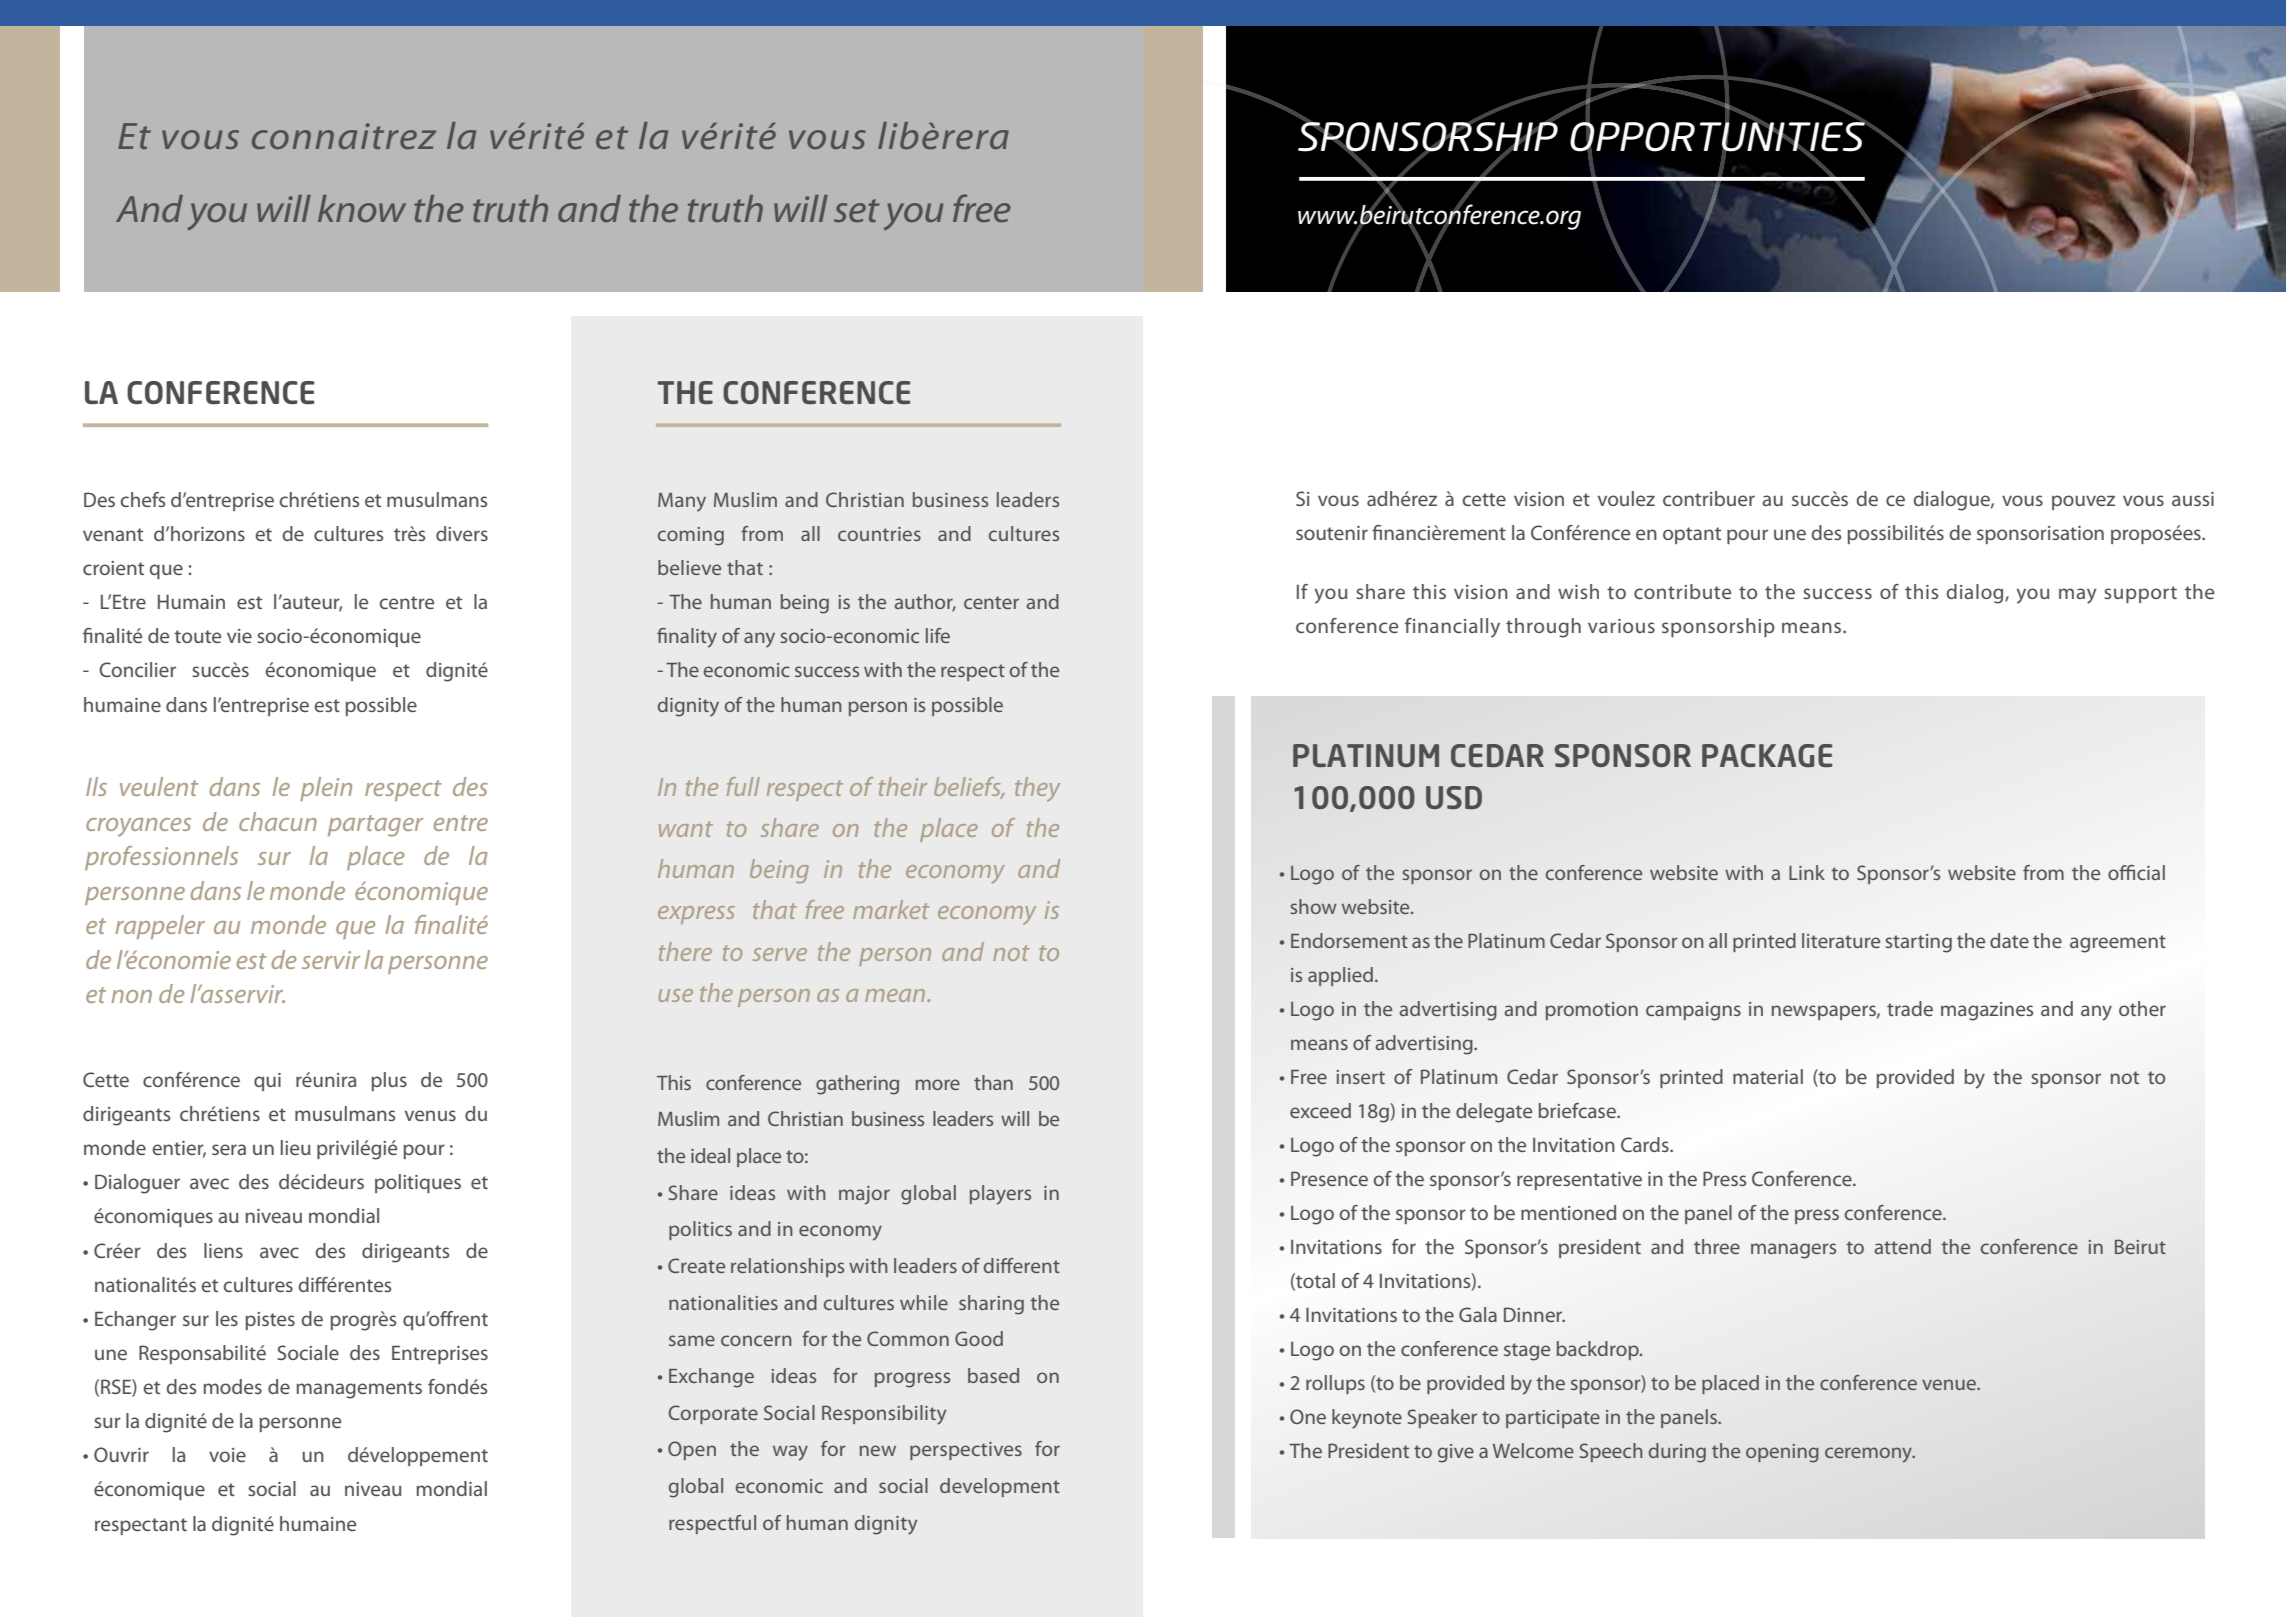 Image resolution: width=2286 pixels, height=1617 pixels. I want to click on perspectives, so click(966, 1451).
